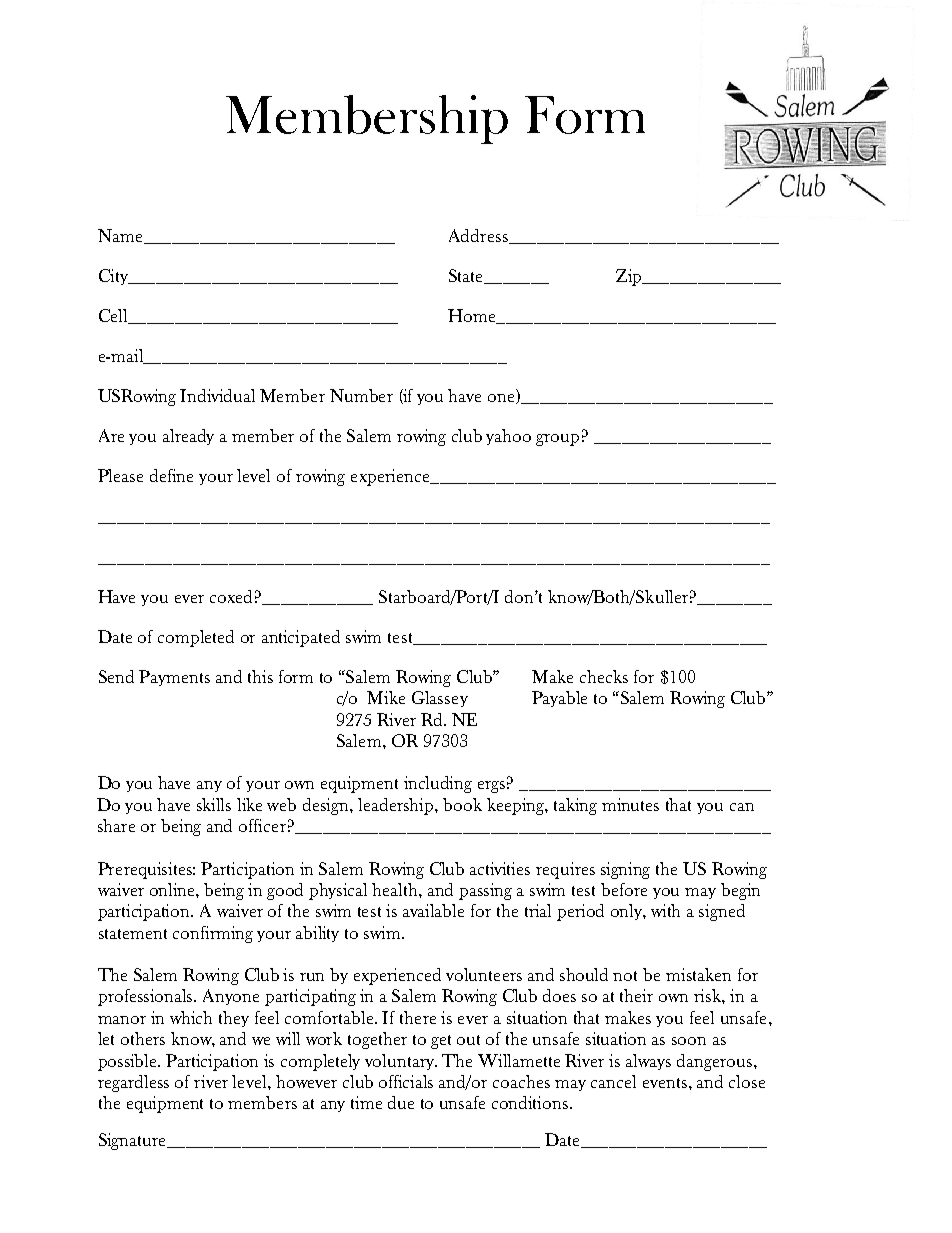 Image resolution: width=952 pixels, height=1233 pixels. Describe the element at coordinates (361, 395) in the page. I see `Number` at that location.
